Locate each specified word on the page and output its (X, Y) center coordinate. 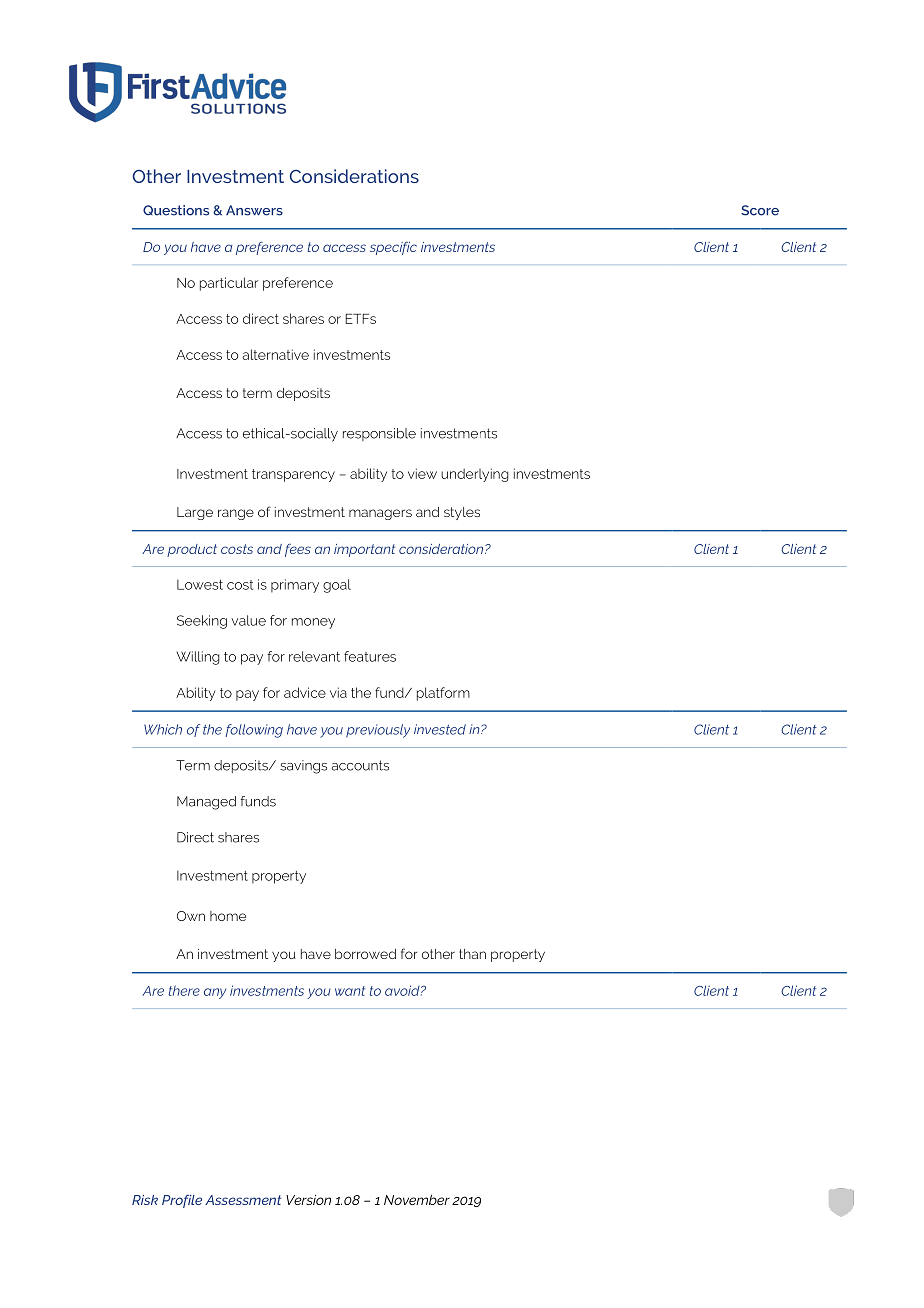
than (472, 954)
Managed (206, 803)
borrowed (365, 954)
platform (443, 694)
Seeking (202, 622)
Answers (254, 210)
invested (440, 729)
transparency (293, 475)
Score (760, 210)
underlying (475, 475)
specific (393, 248)
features (370, 656)
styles (462, 513)
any (215, 993)
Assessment (243, 1200)
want (350, 991)
